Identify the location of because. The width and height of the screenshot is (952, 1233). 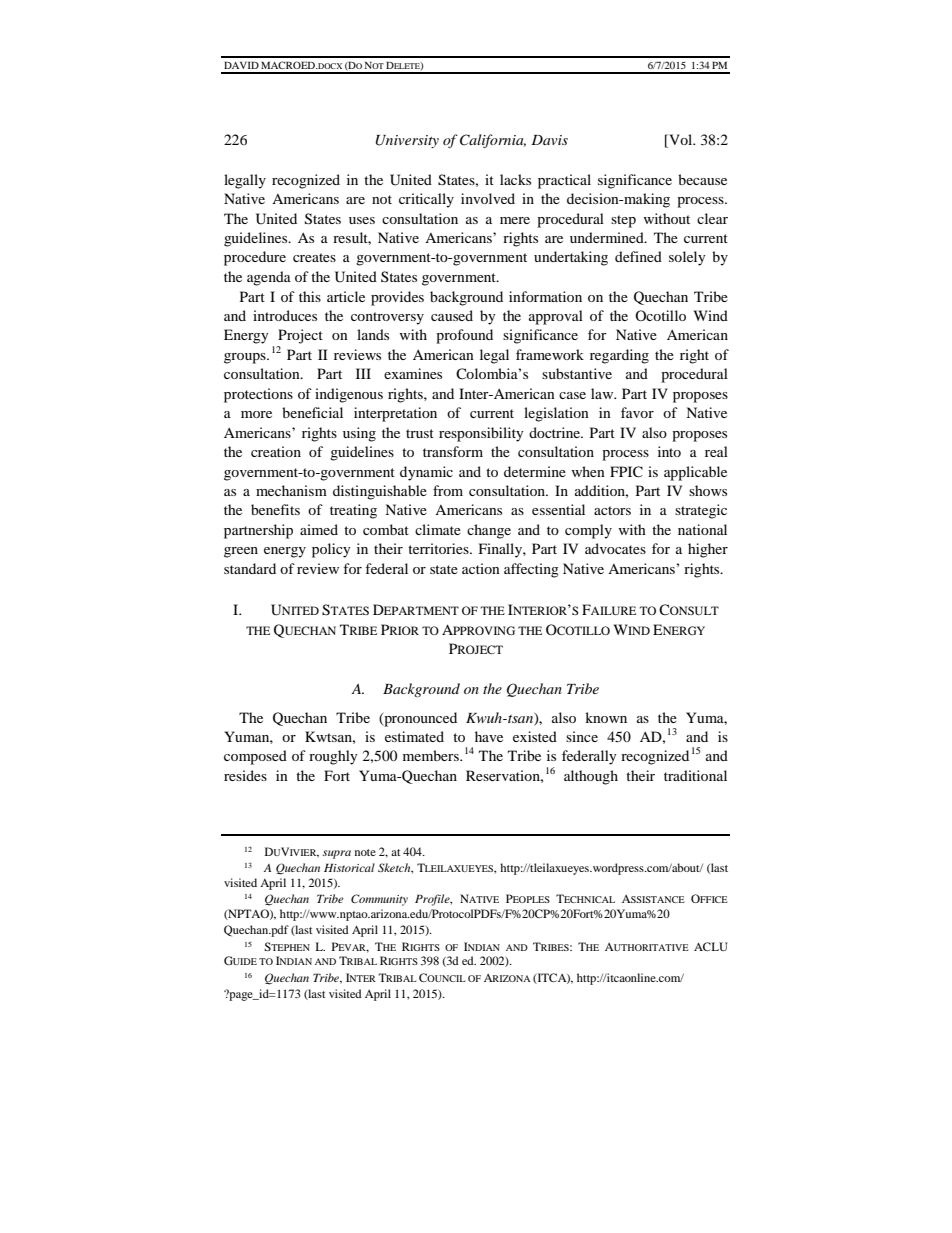
(702, 179).
